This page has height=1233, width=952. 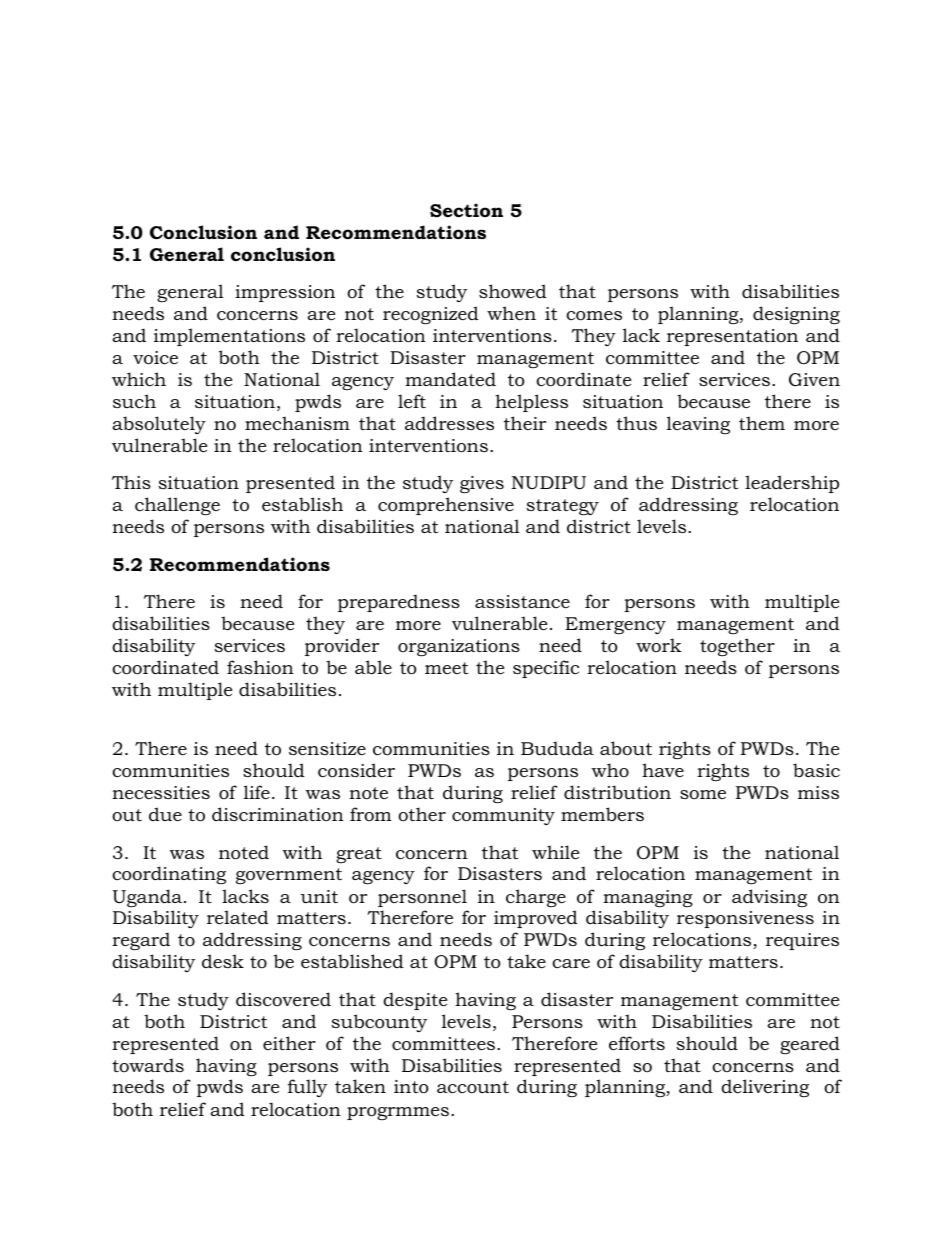 I want to click on fashion, so click(x=260, y=667).
